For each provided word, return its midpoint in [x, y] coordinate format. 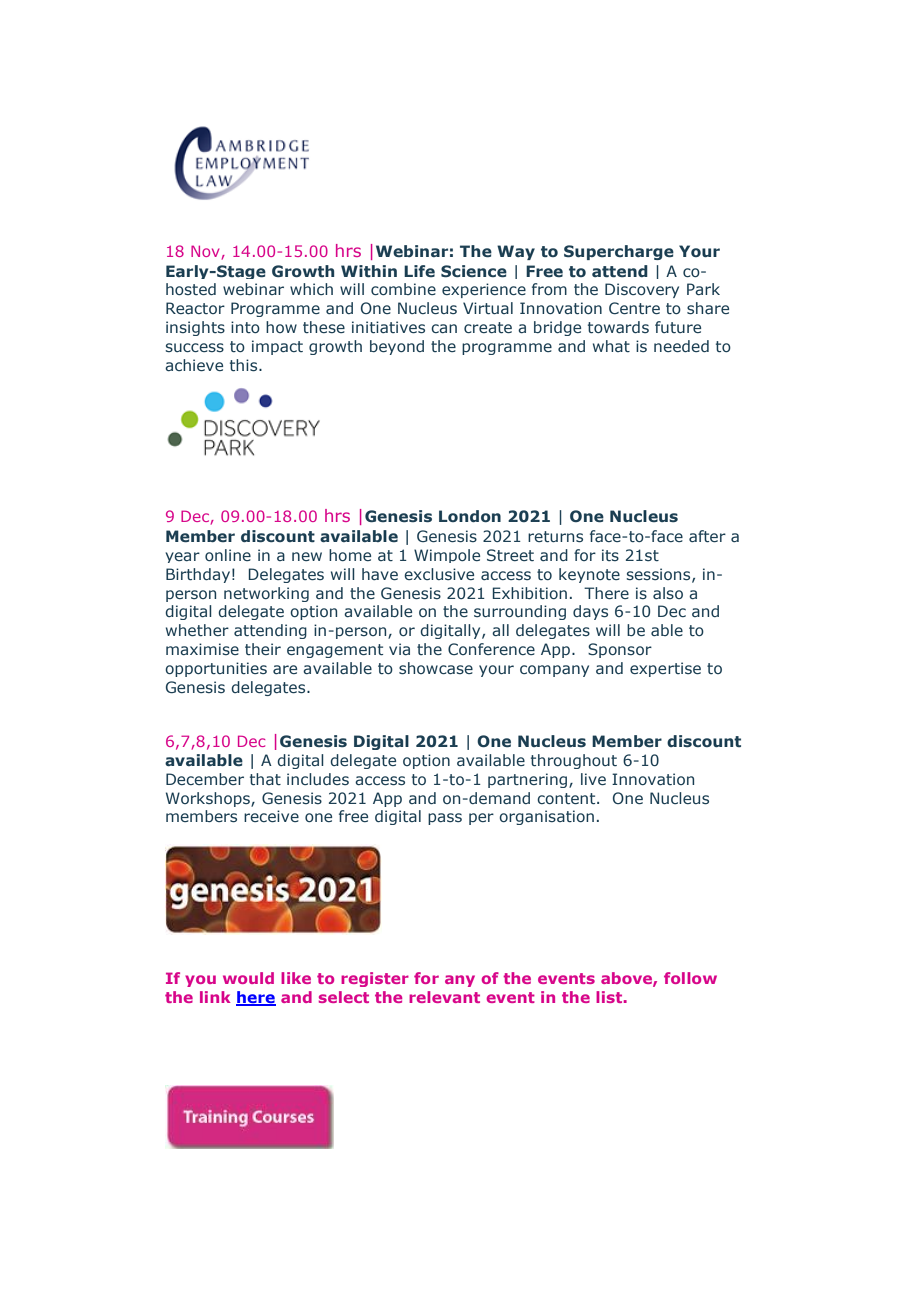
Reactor [195, 308]
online [228, 555]
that [265, 779]
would [248, 978]
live [593, 779]
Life [419, 271]
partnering [529, 780]
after [707, 536]
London [470, 516]
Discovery [642, 290]
